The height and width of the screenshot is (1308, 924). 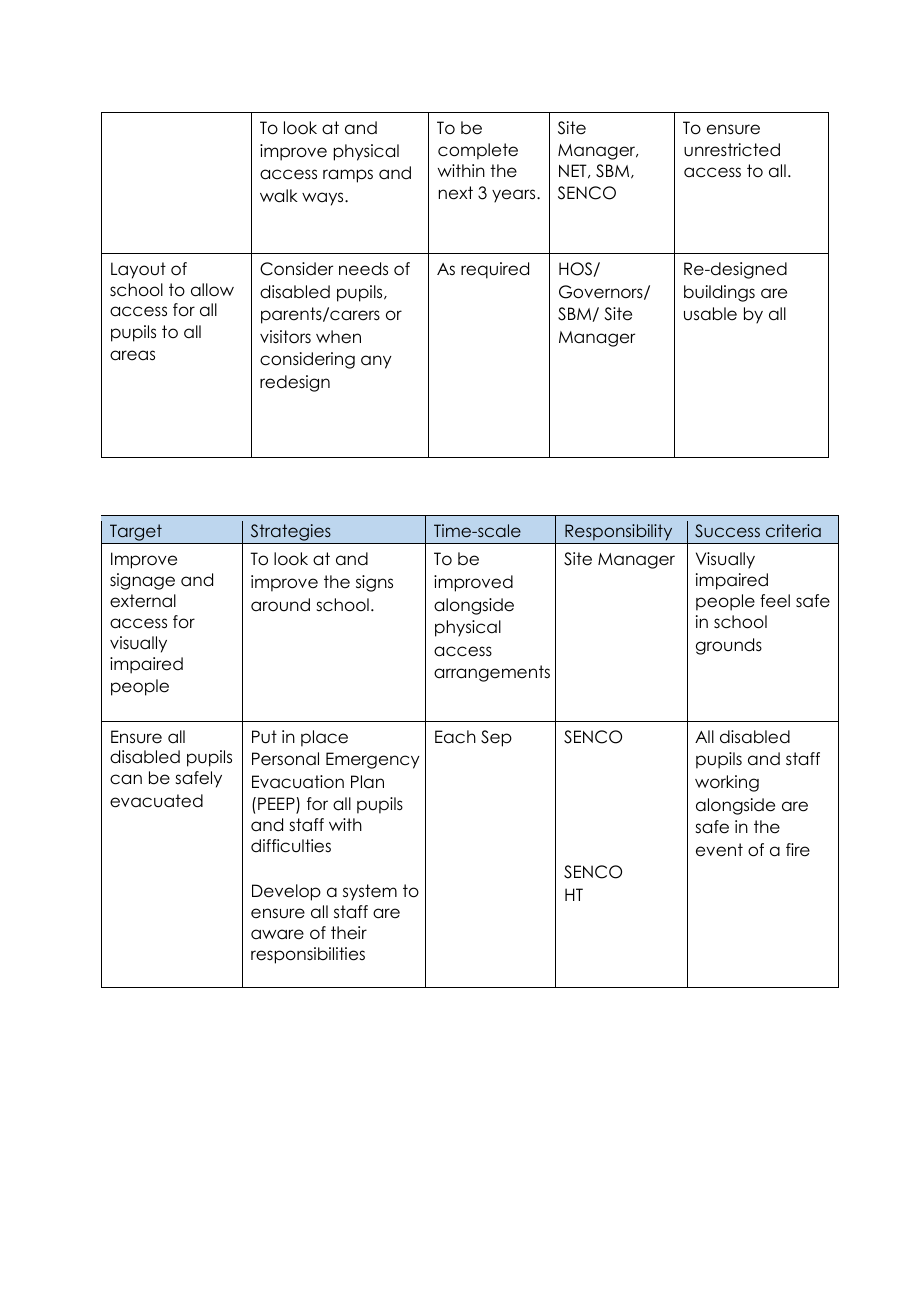 I want to click on system, so click(x=370, y=892).
